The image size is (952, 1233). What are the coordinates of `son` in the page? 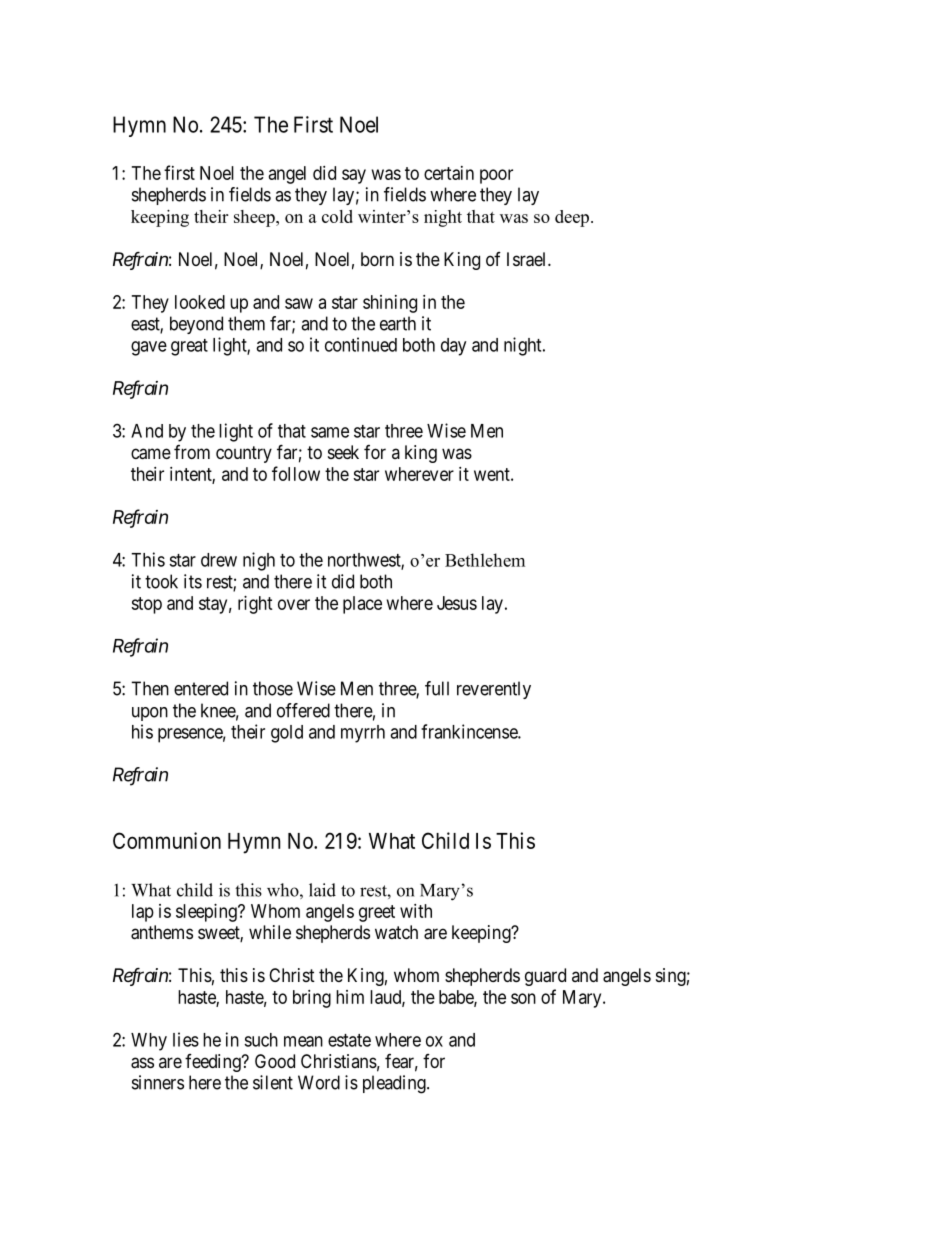 It's located at (523, 998).
